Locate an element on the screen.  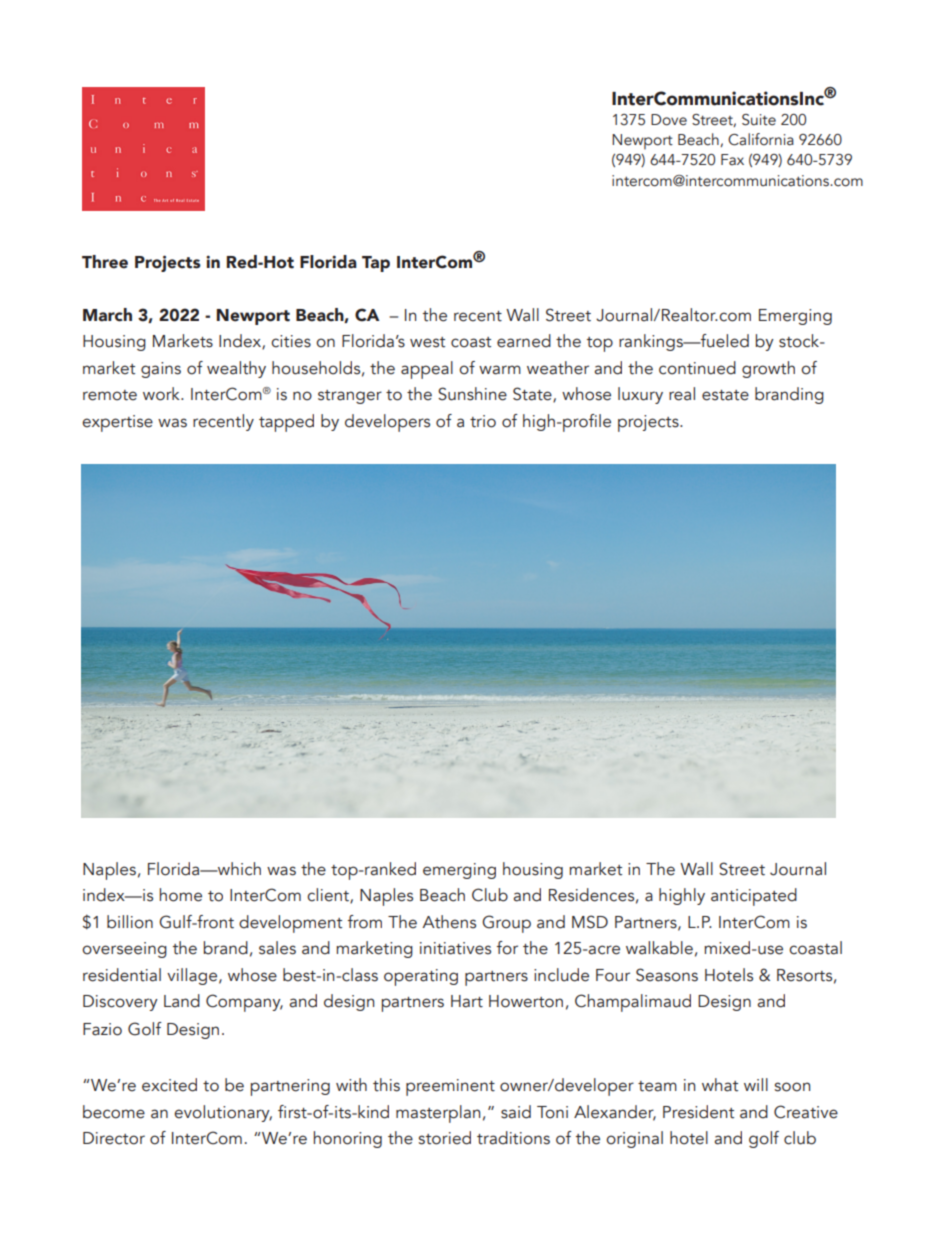
Fax is located at coordinates (732, 159).
